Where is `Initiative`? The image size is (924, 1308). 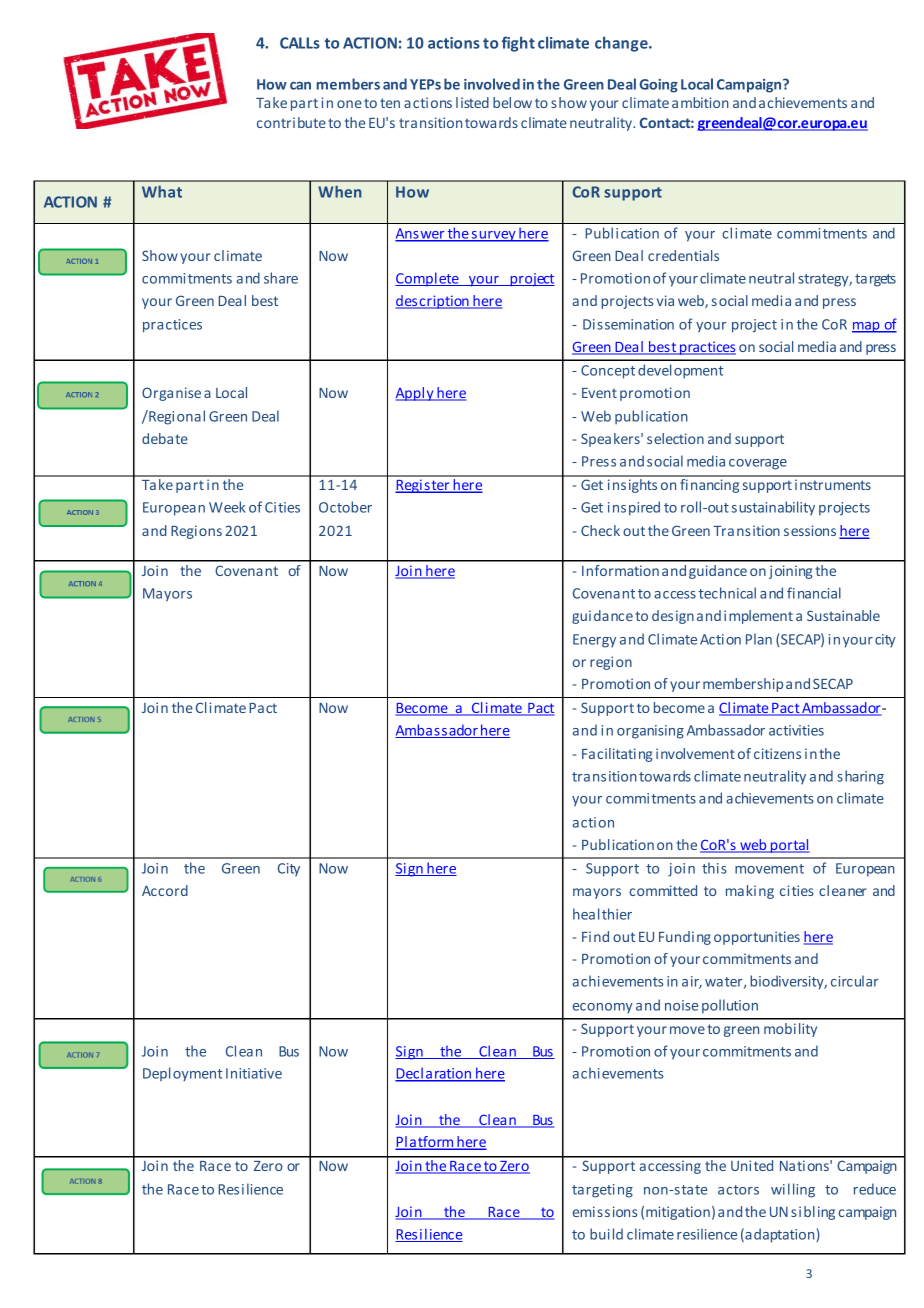 Initiative is located at coordinates (254, 1073).
